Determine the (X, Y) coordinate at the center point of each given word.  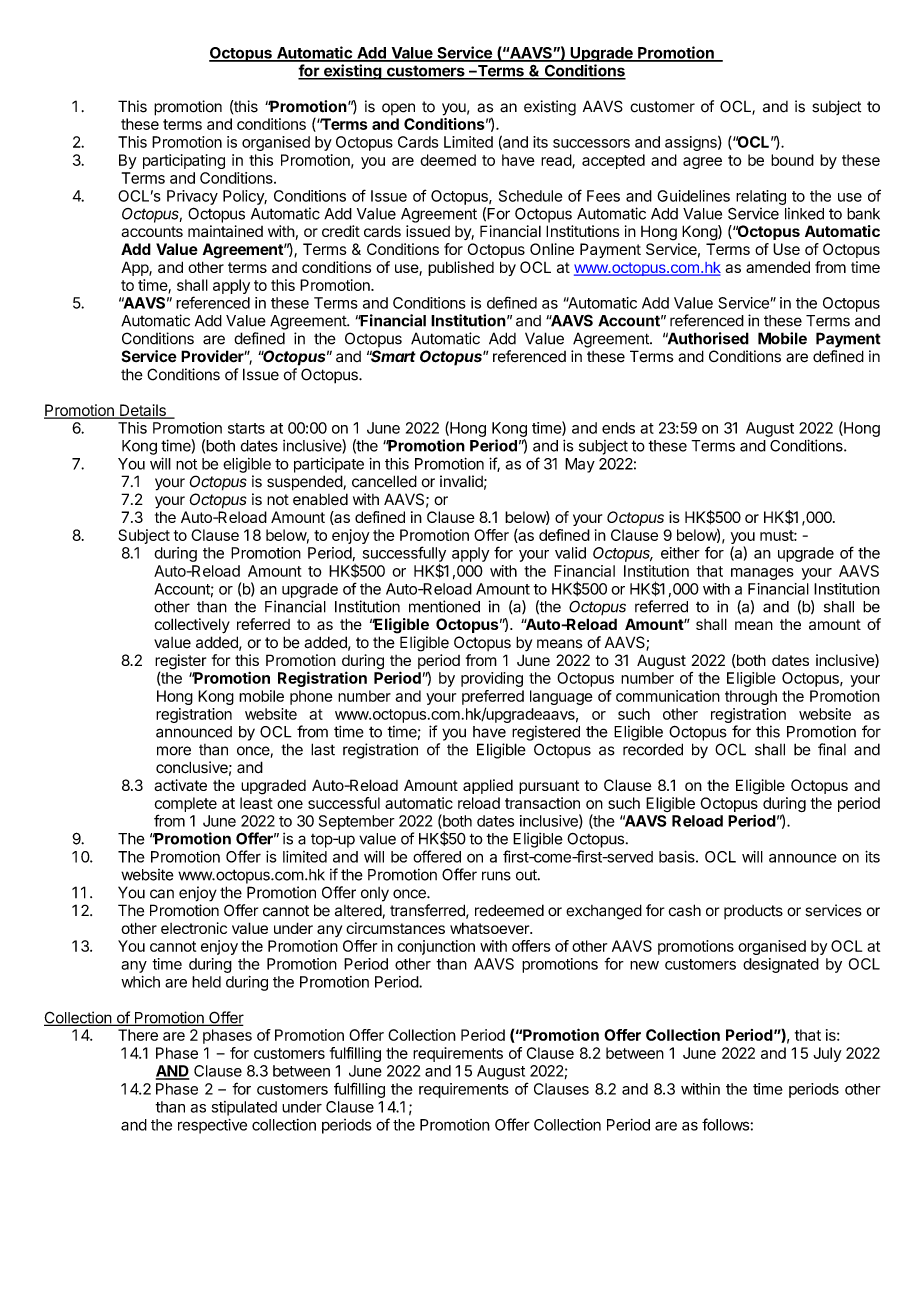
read (557, 161)
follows (725, 1124)
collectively (192, 626)
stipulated (244, 1108)
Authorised (707, 338)
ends (618, 428)
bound (792, 160)
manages (762, 574)
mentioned (444, 606)
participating (184, 161)
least (256, 803)
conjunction (436, 947)
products (753, 912)
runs (496, 876)
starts (246, 428)
